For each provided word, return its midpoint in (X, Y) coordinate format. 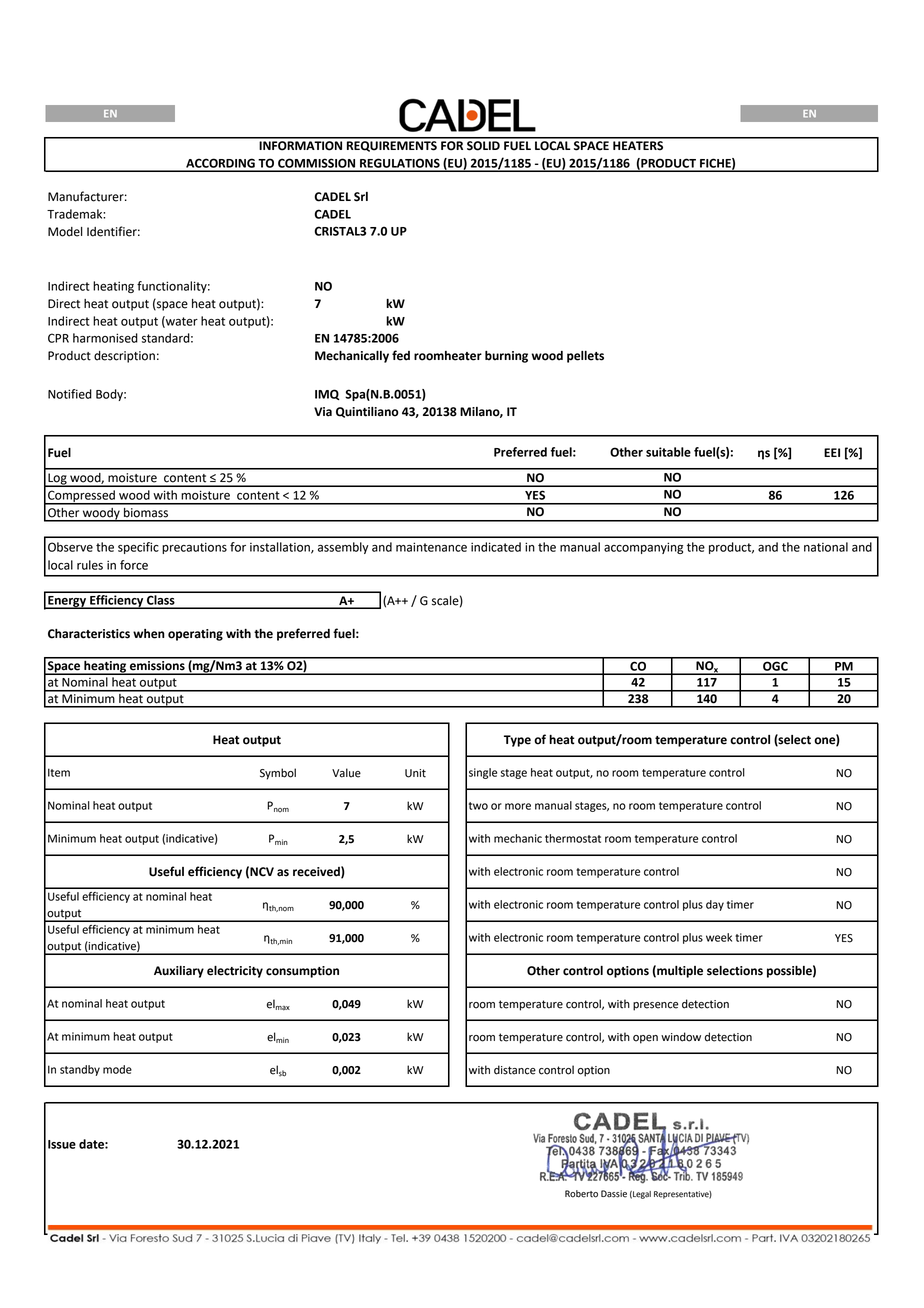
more (518, 806)
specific (138, 548)
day (715, 905)
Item (59, 772)
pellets (585, 357)
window (681, 1037)
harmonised (105, 338)
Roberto (581, 1194)
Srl (361, 197)
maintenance (431, 547)
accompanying (643, 548)
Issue (62, 1144)
